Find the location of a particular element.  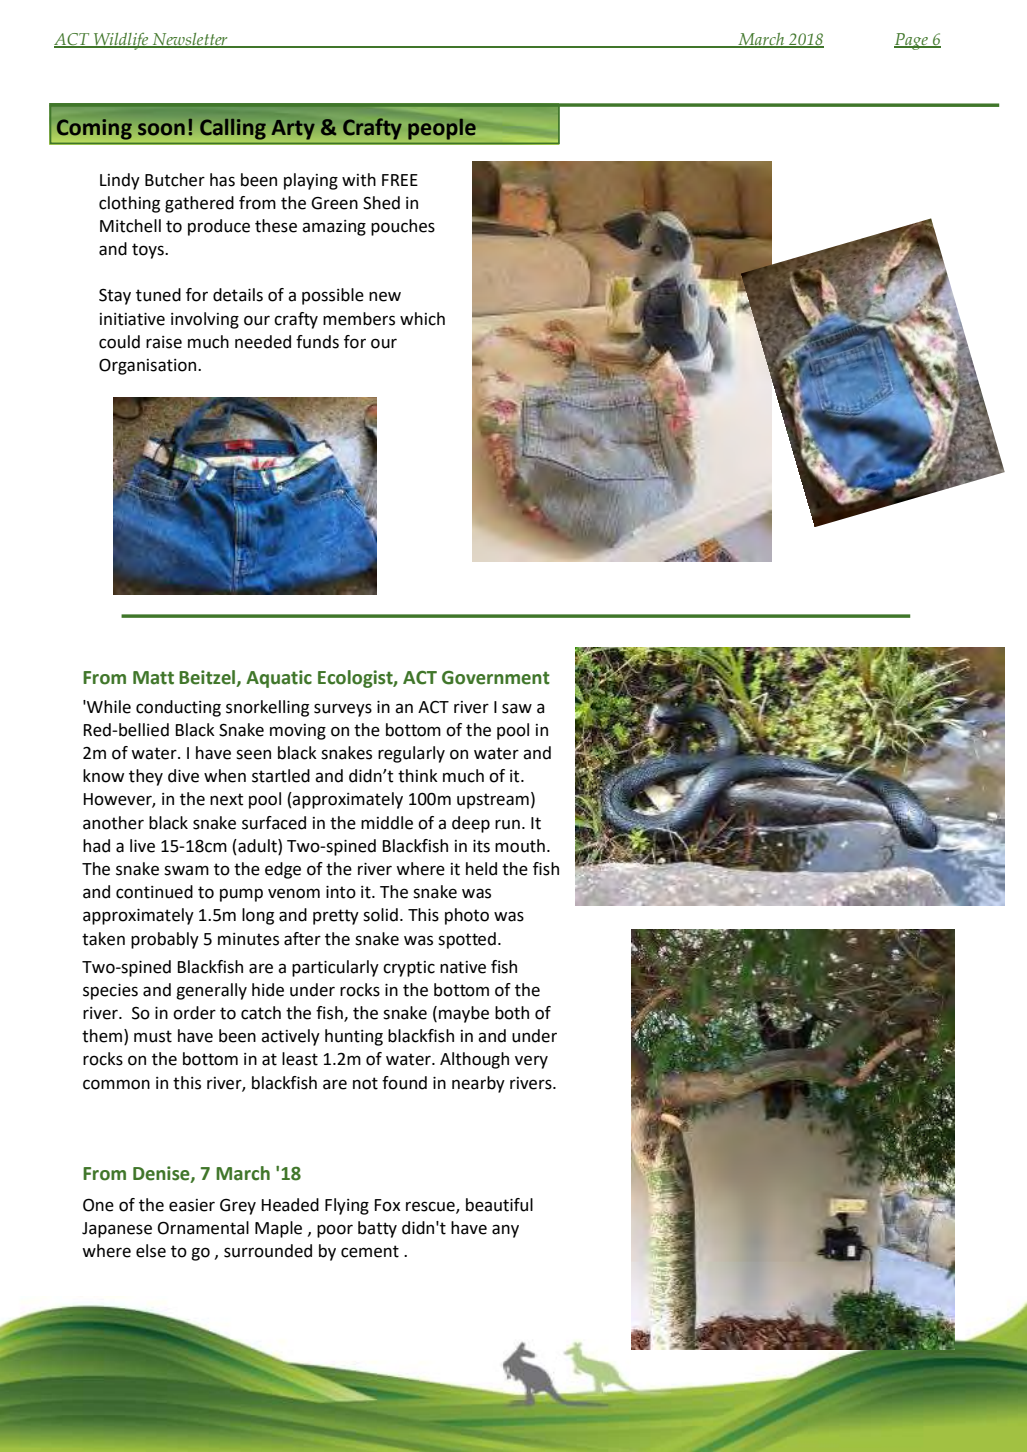

swam is located at coordinates (186, 870).
